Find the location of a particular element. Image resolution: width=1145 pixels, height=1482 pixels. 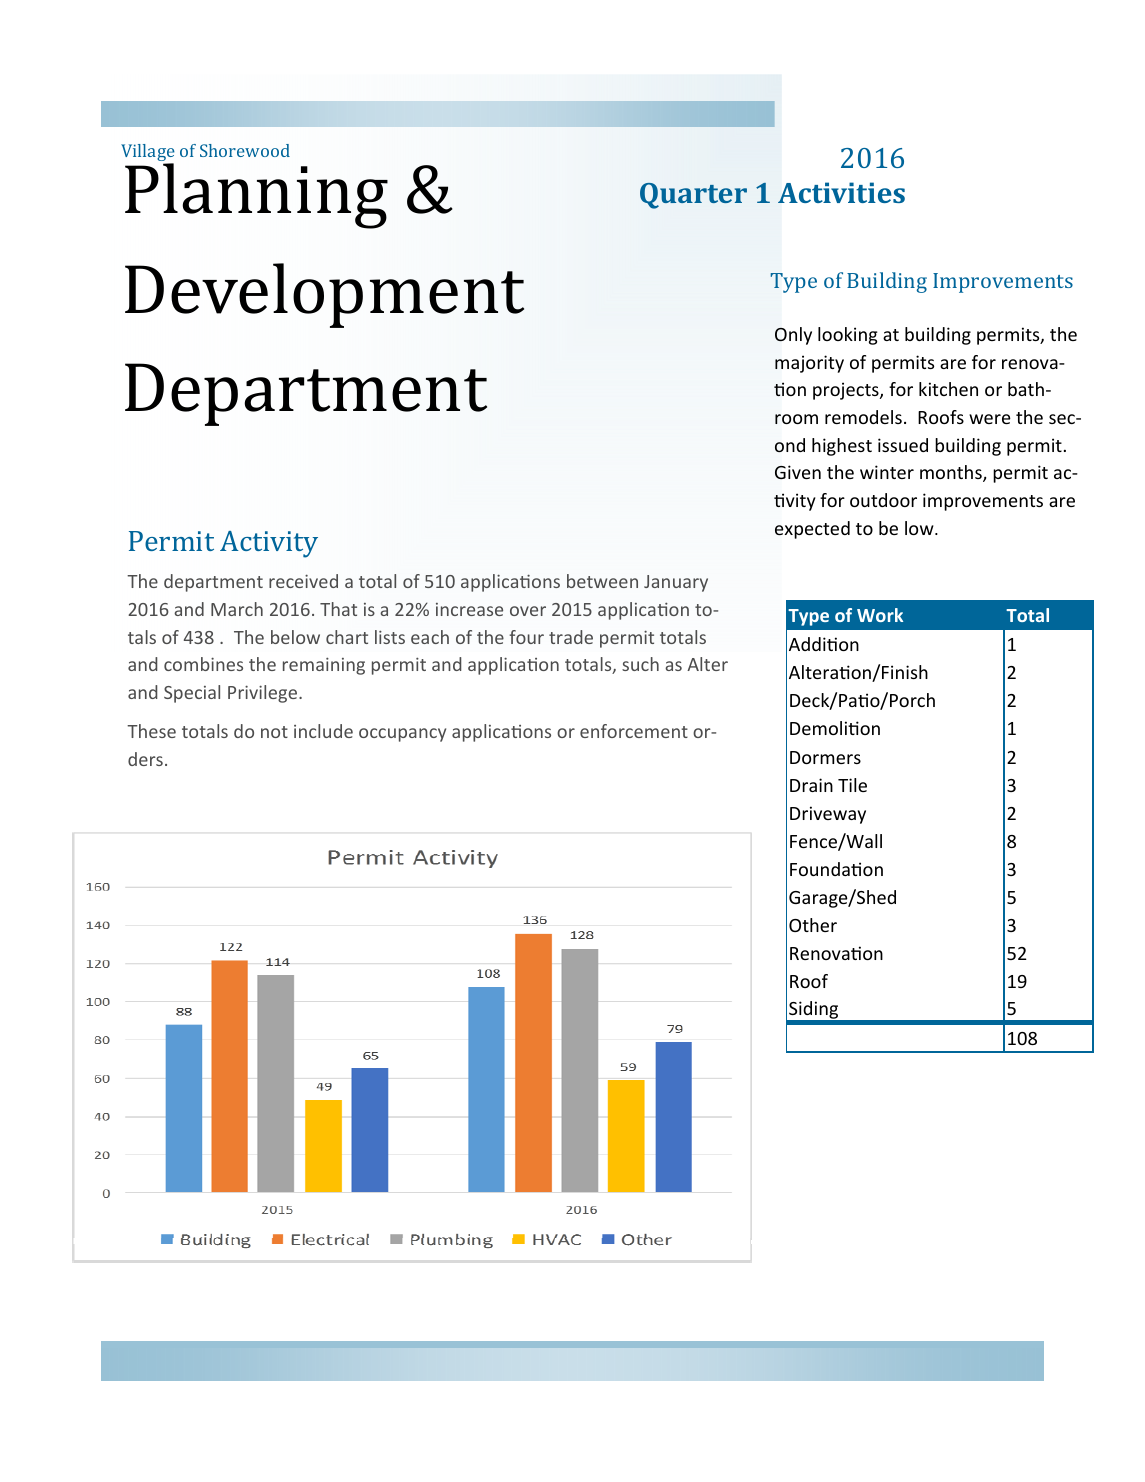

Quarter is located at coordinates (693, 196).
